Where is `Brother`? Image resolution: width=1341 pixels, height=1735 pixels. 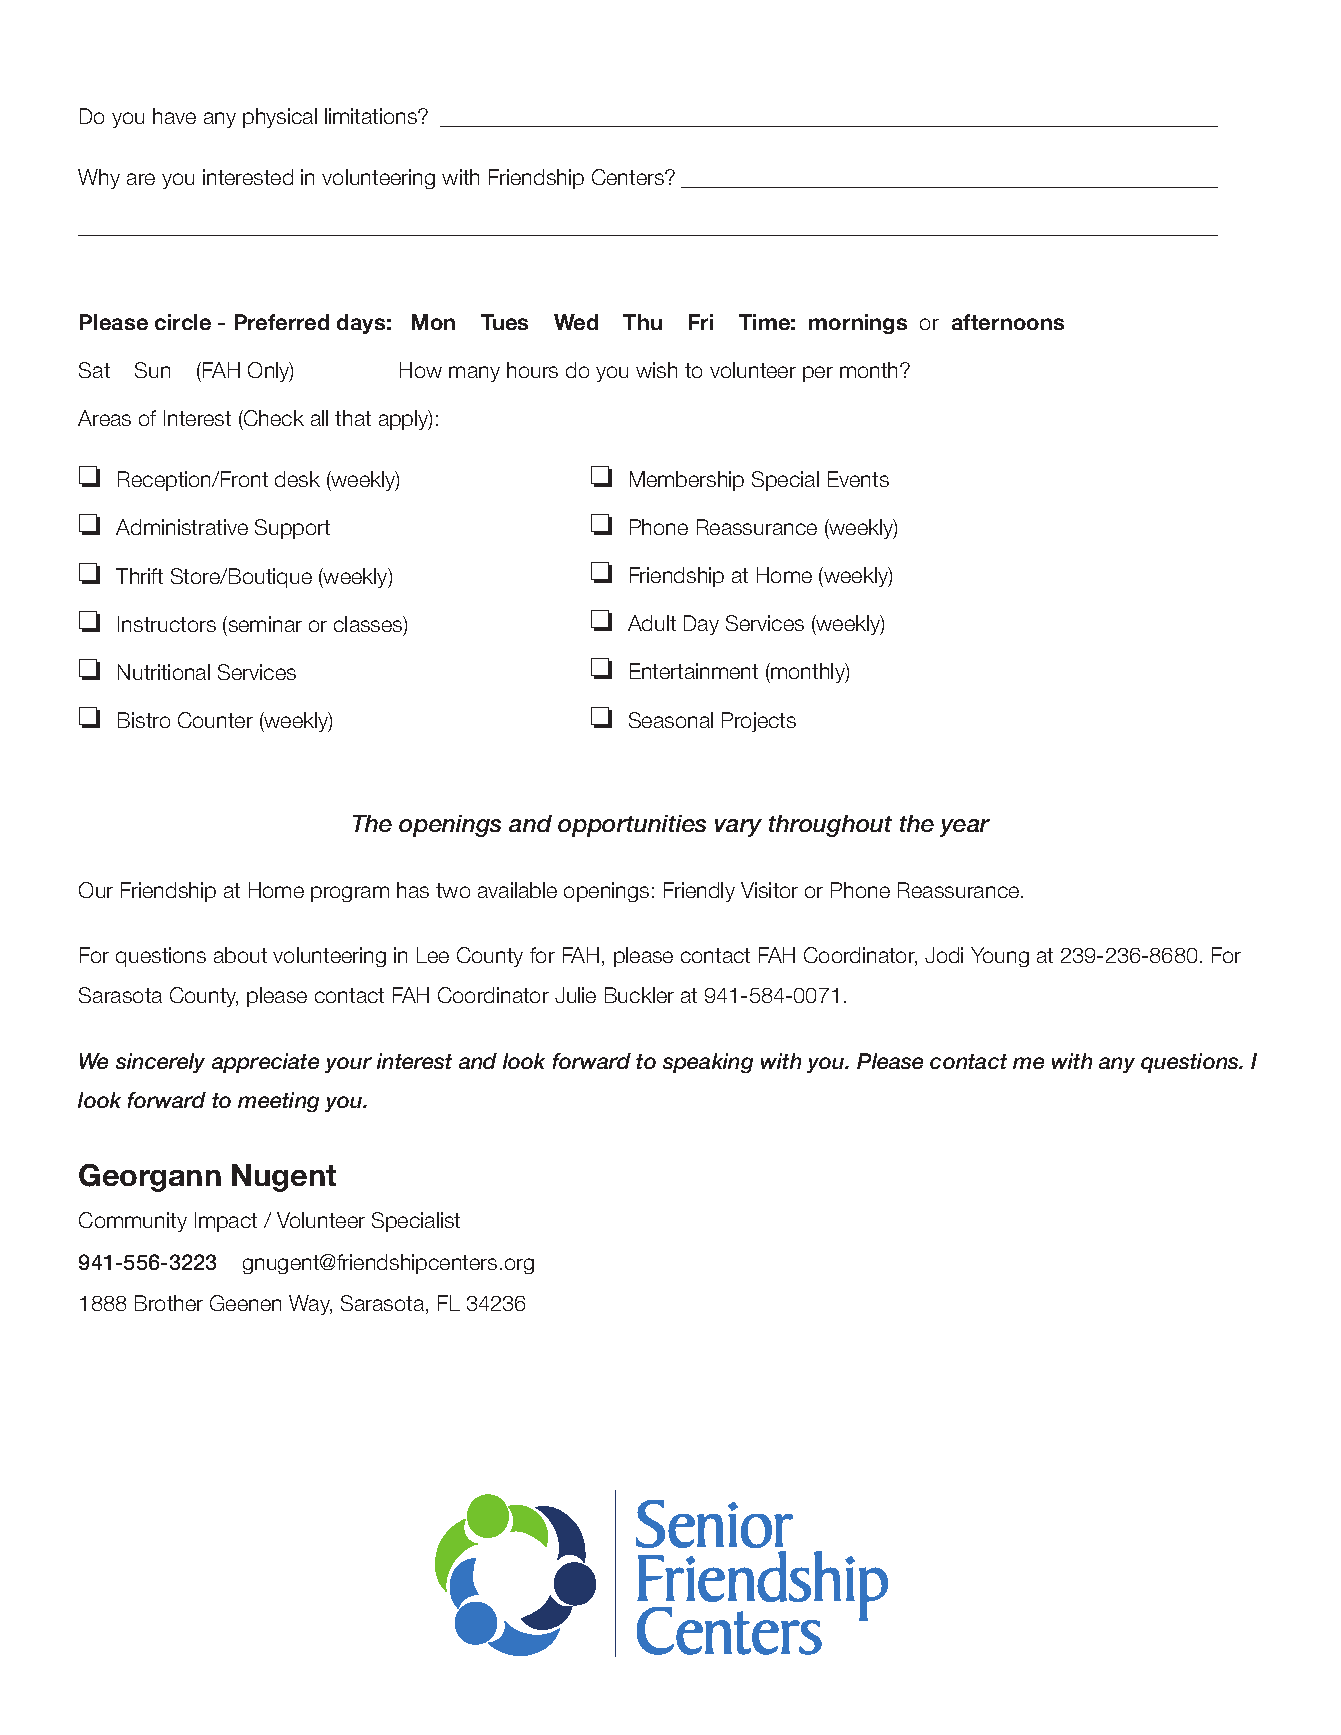 Brother is located at coordinates (169, 1303).
